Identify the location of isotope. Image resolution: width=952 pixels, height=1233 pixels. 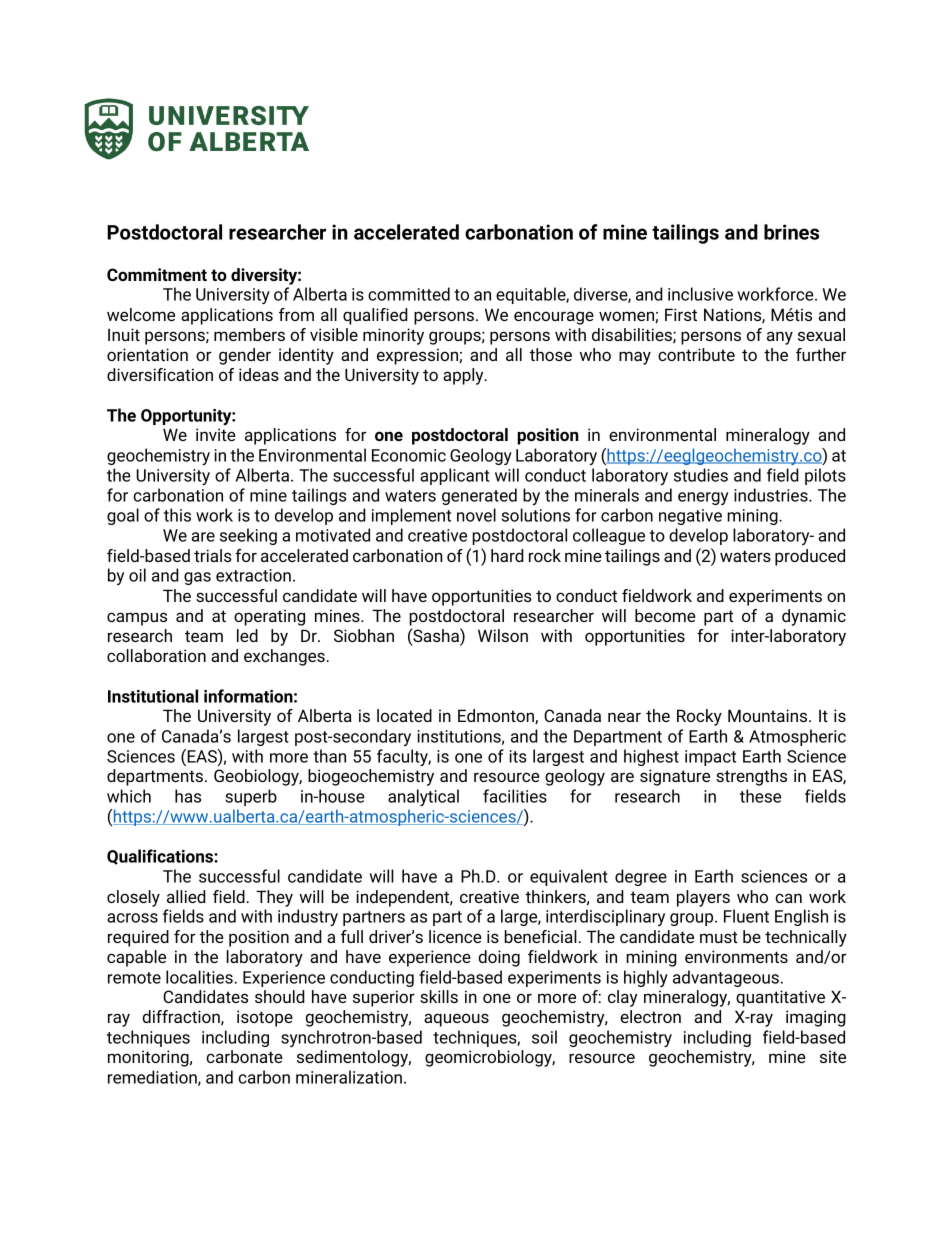
(265, 1018).
